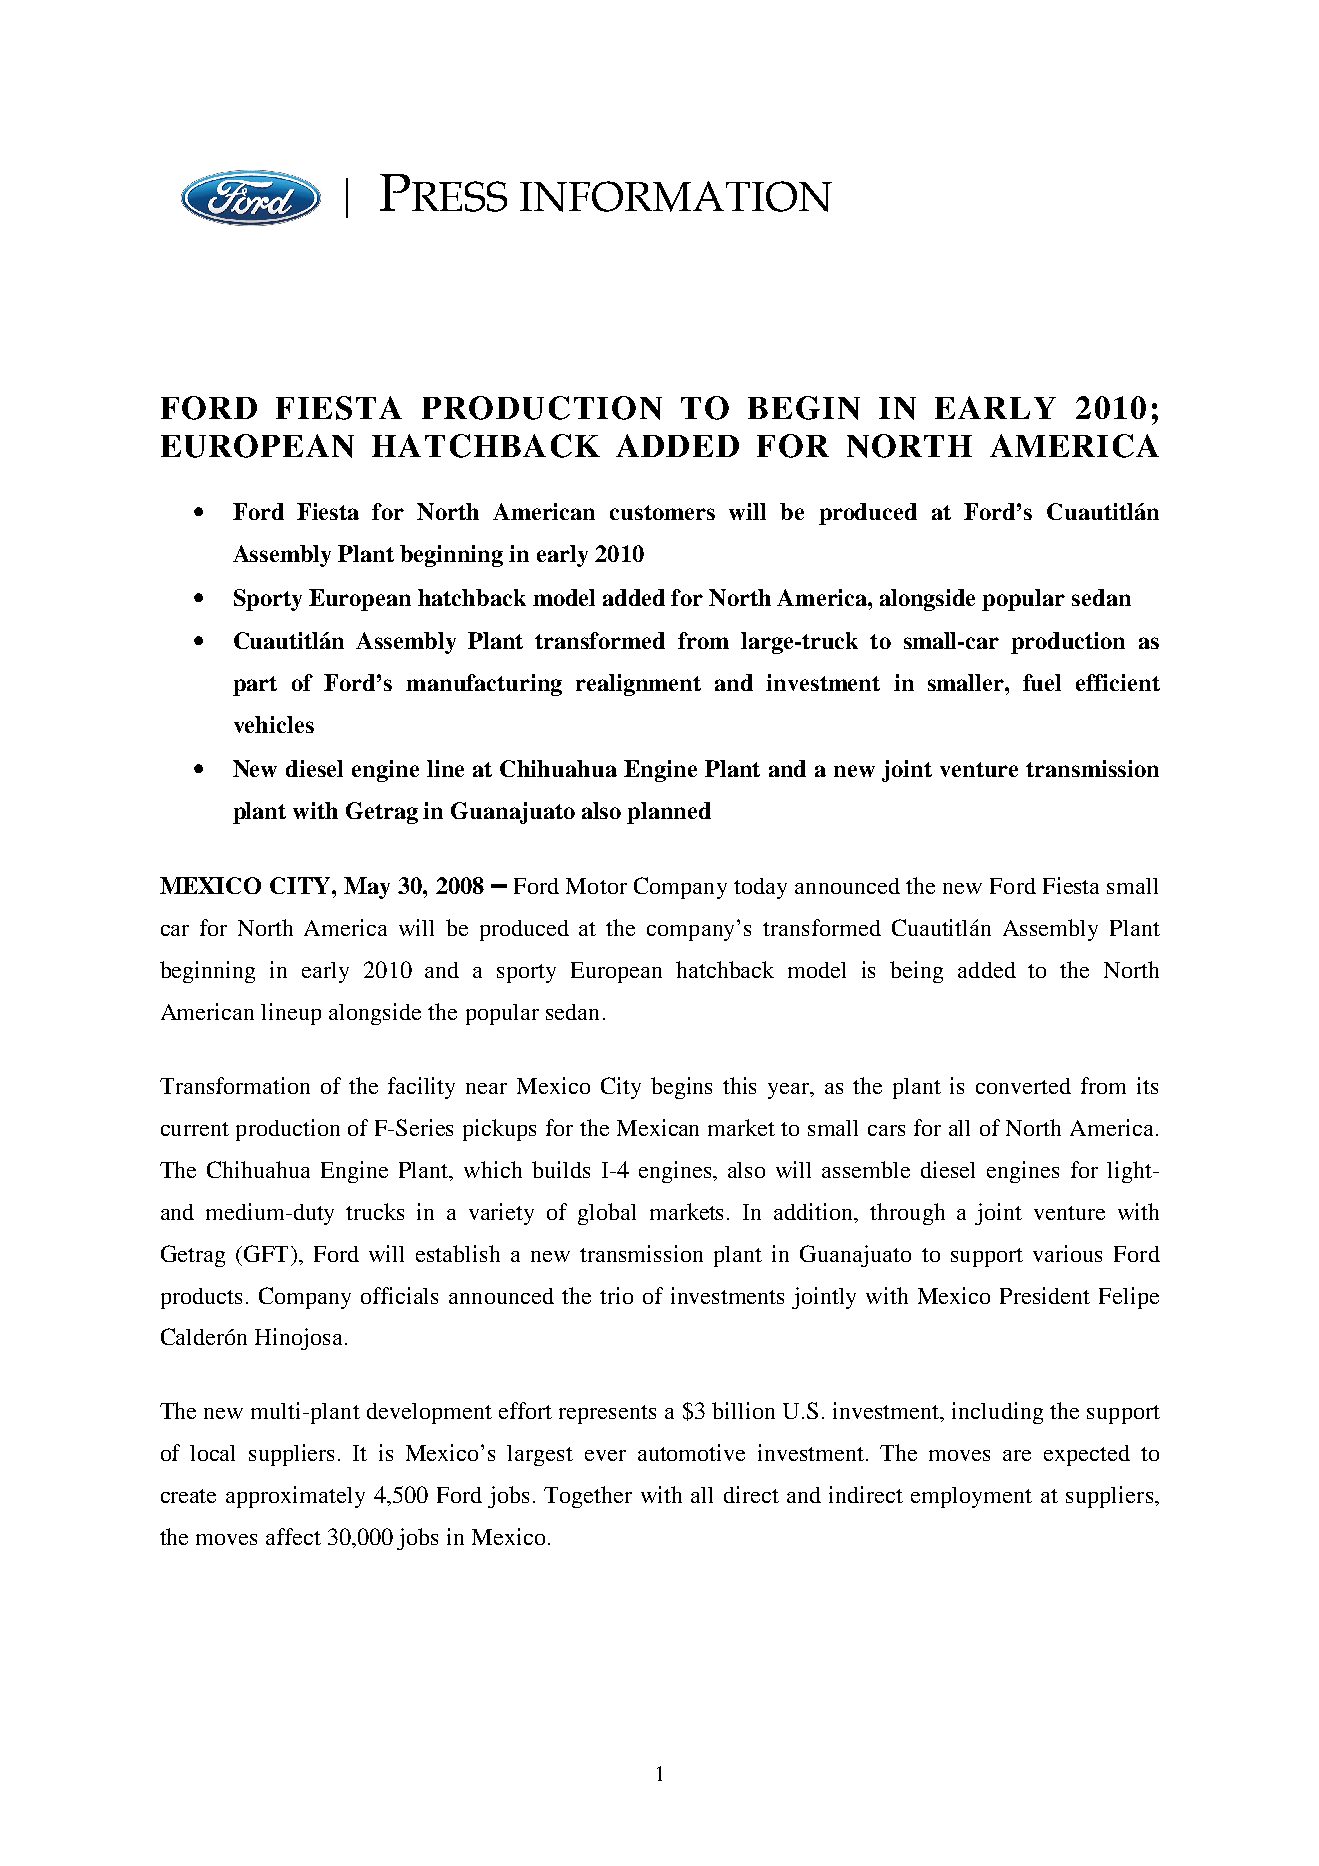  I want to click on customers, so click(662, 512).
